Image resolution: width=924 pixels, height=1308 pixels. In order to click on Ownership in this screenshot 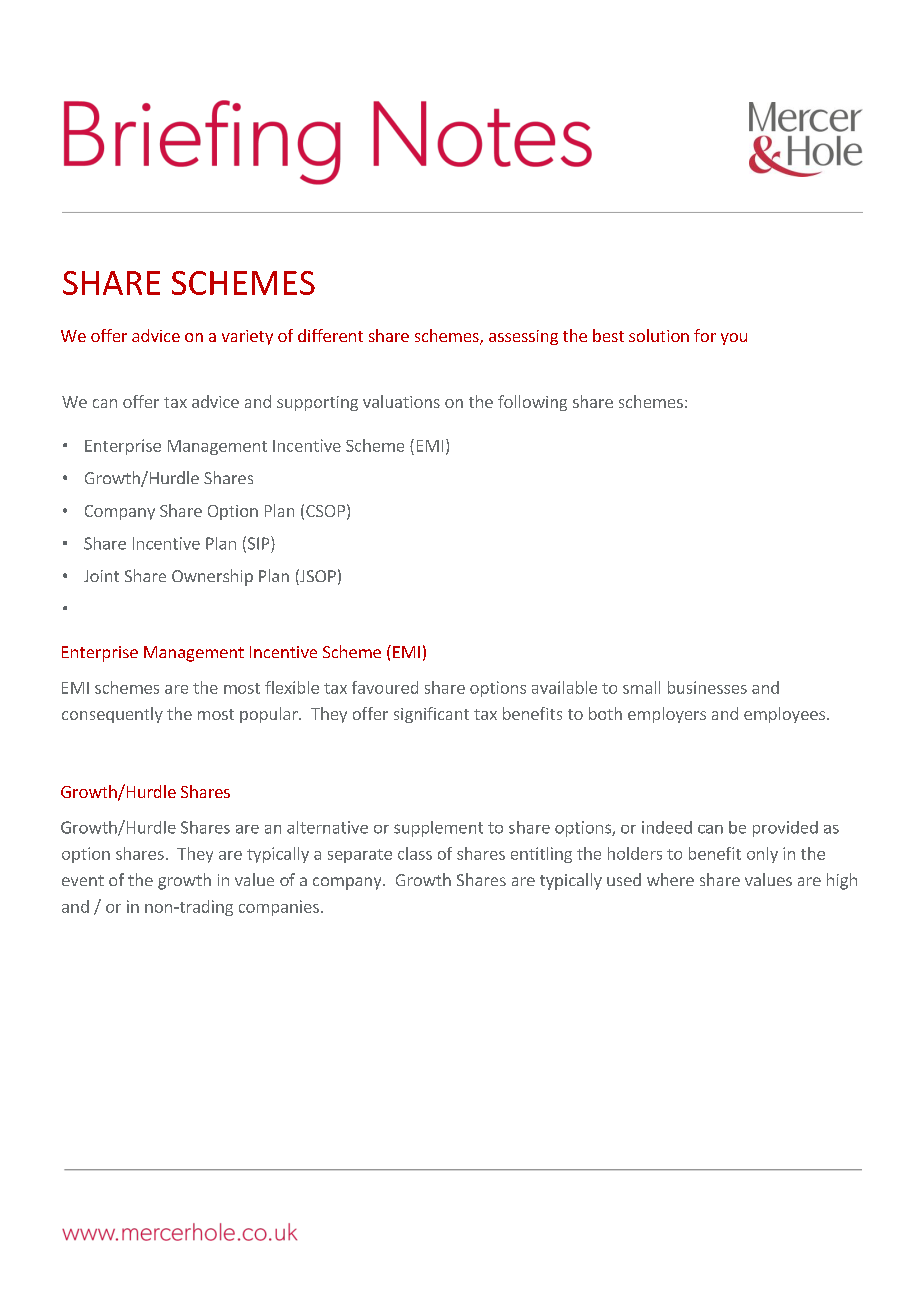, I will do `click(212, 577)`.
